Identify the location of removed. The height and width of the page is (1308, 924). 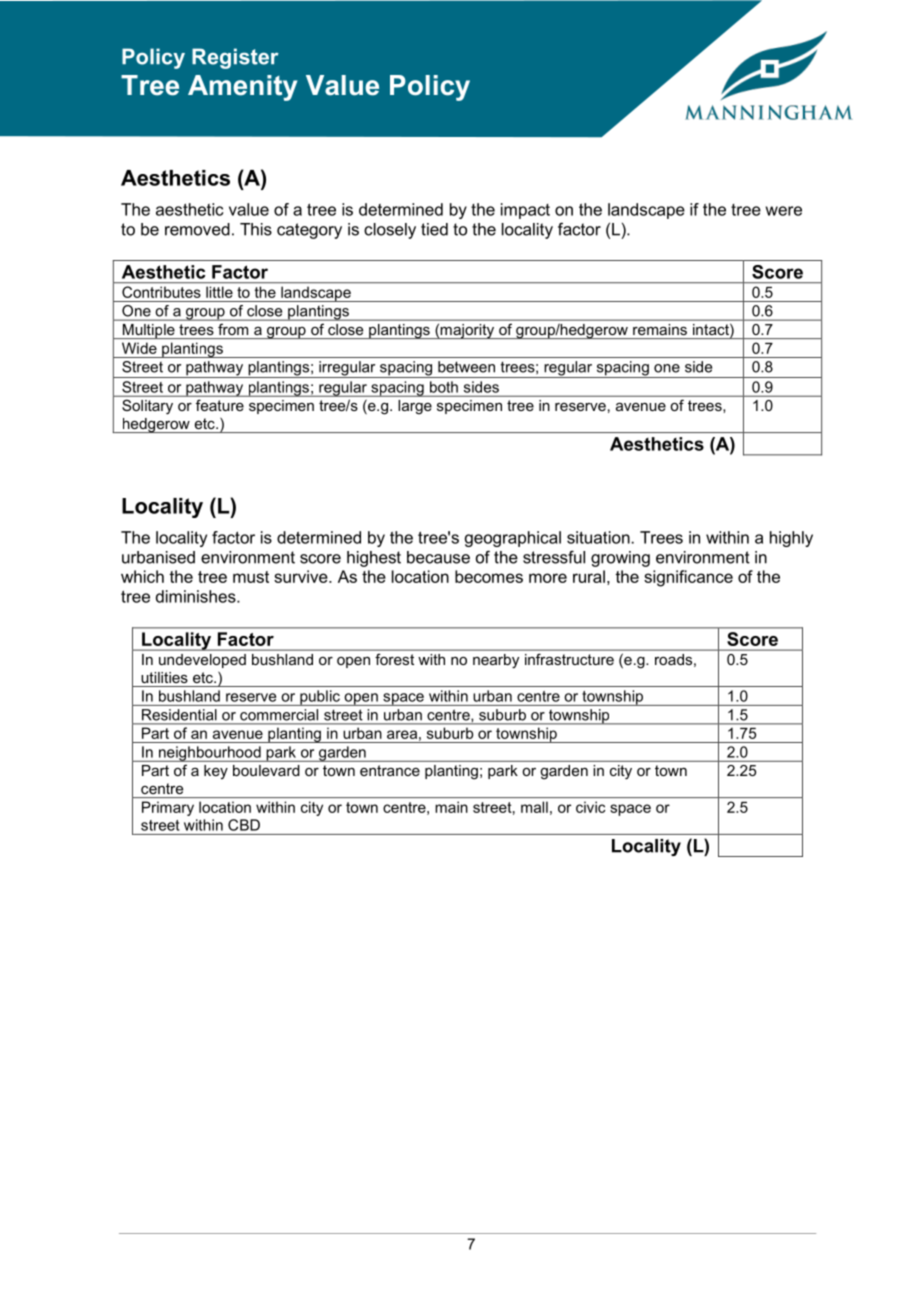
(197, 229).
